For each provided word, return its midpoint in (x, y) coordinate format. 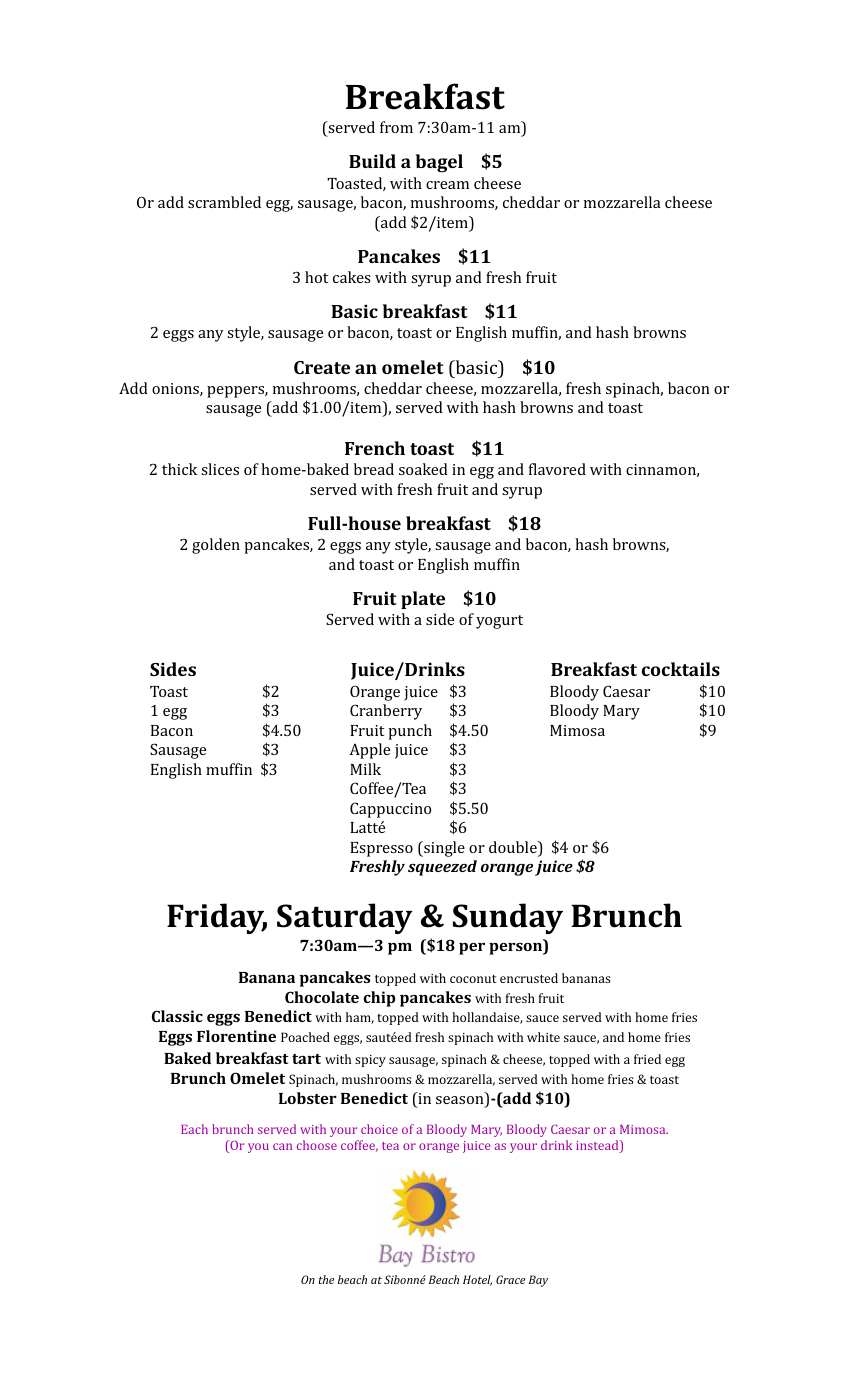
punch (410, 732)
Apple (369, 751)
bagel (439, 163)
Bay (538, 1281)
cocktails (681, 669)
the (326, 1279)
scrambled (224, 202)
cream (447, 185)
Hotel (477, 1280)
